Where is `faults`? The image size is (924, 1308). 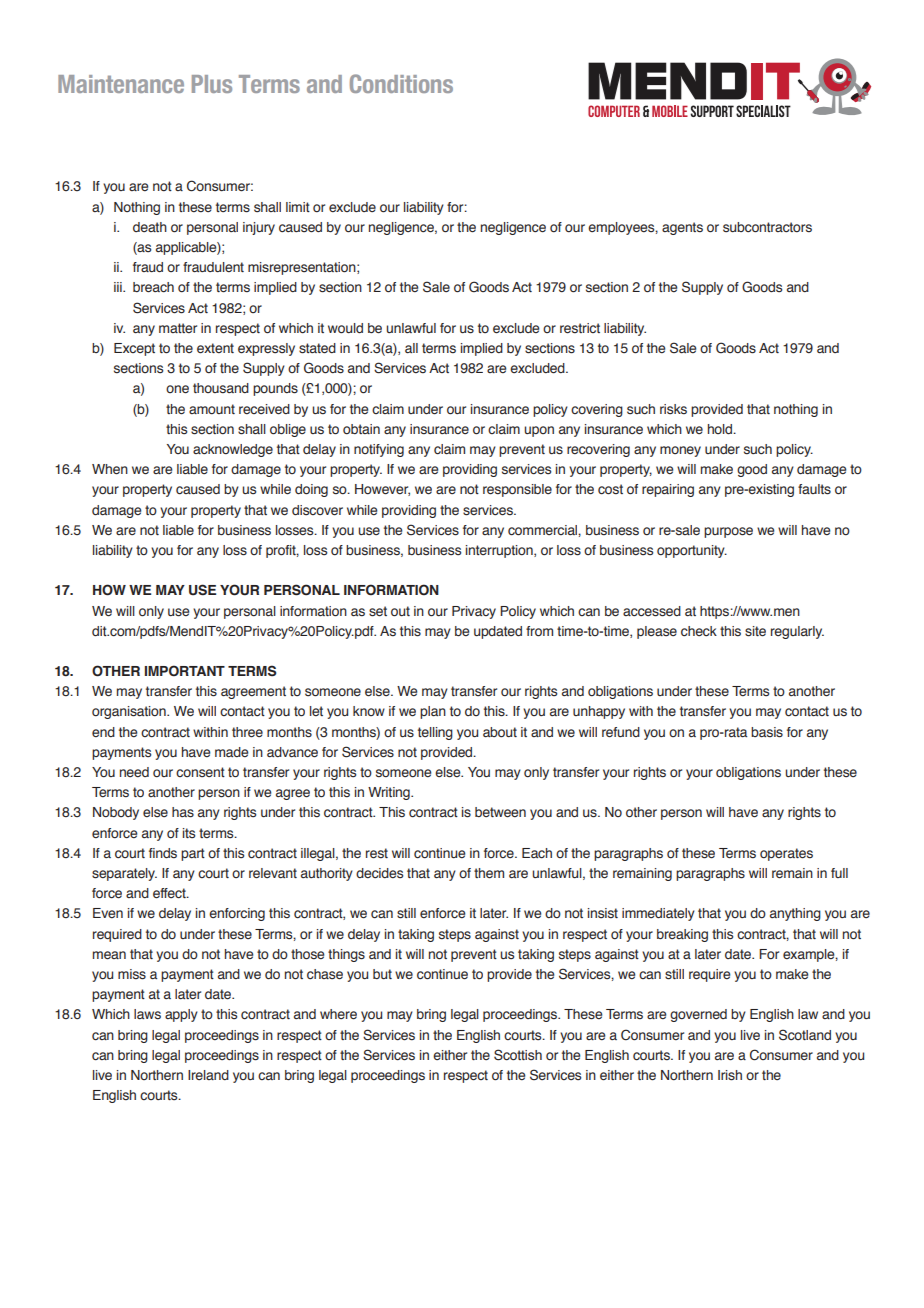
faults is located at coordinates (814, 489).
